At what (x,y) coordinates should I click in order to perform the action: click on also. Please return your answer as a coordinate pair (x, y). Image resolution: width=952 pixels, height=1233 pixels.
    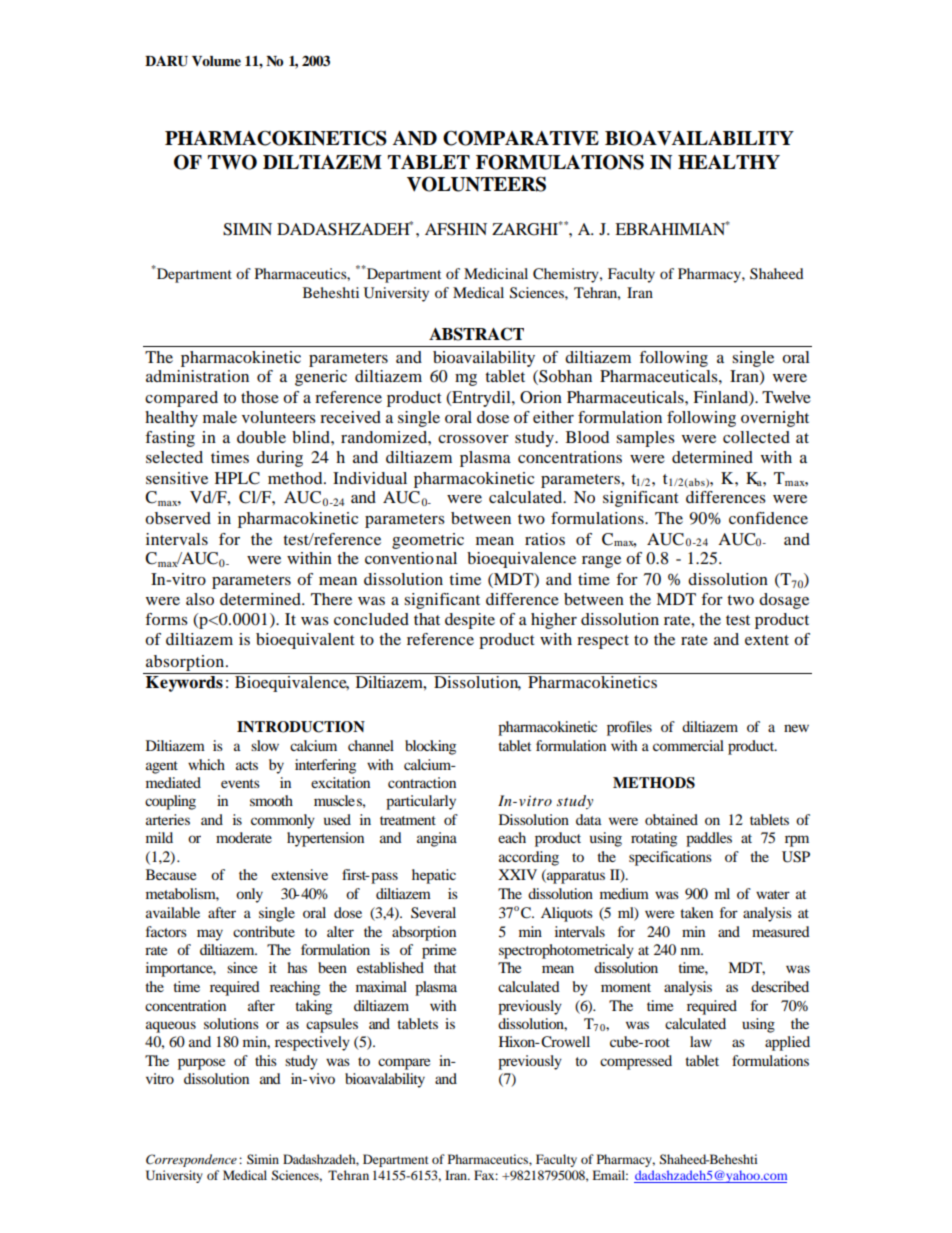
    Looking at the image, I should click on (200, 599).
